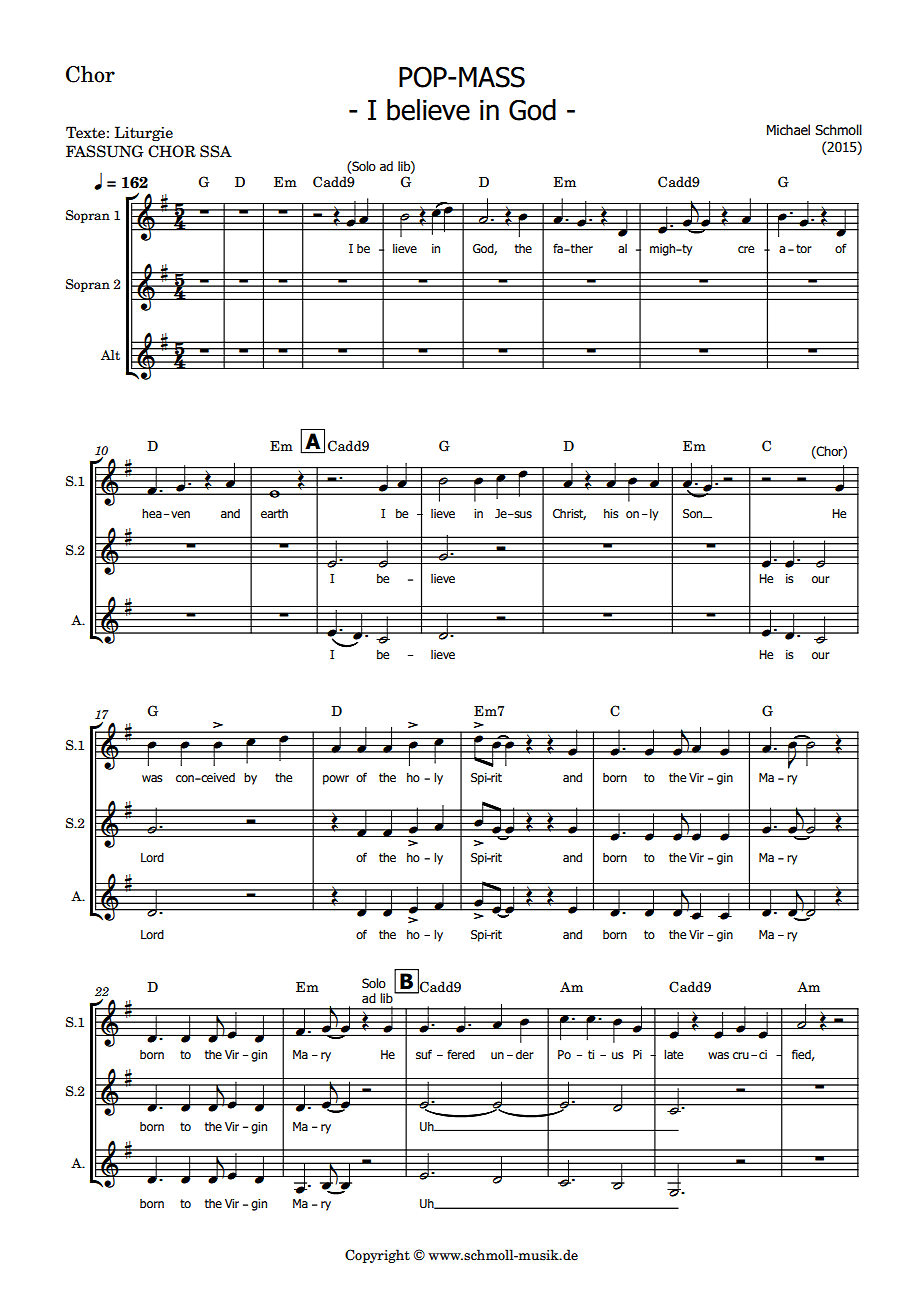  What do you see at coordinates (274, 513) in the screenshot?
I see `earth` at bounding box center [274, 513].
